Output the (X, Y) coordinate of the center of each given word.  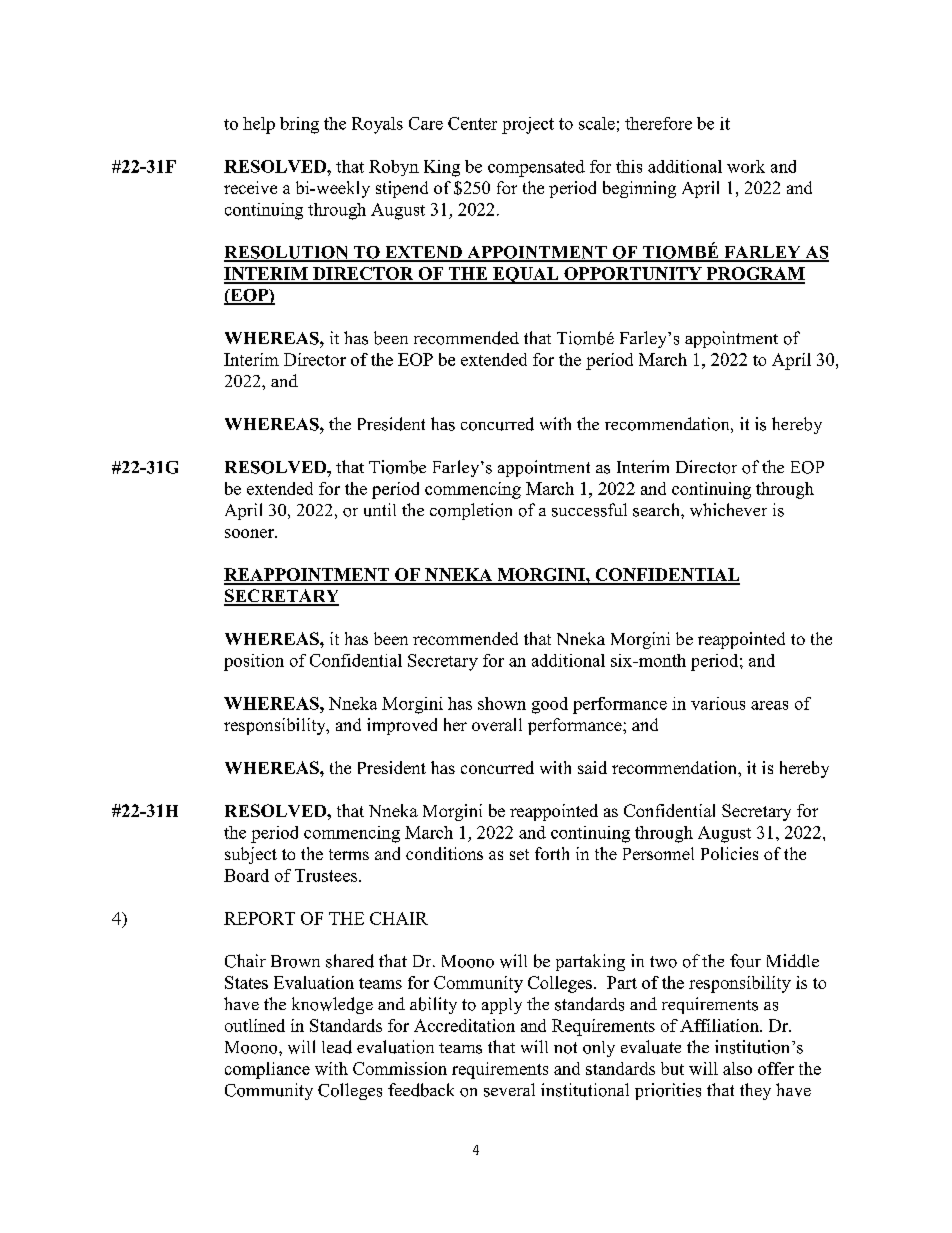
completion (471, 511)
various (718, 703)
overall (497, 724)
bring (299, 125)
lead (337, 1047)
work (746, 166)
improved (402, 726)
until (380, 510)
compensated (536, 168)
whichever (728, 510)
